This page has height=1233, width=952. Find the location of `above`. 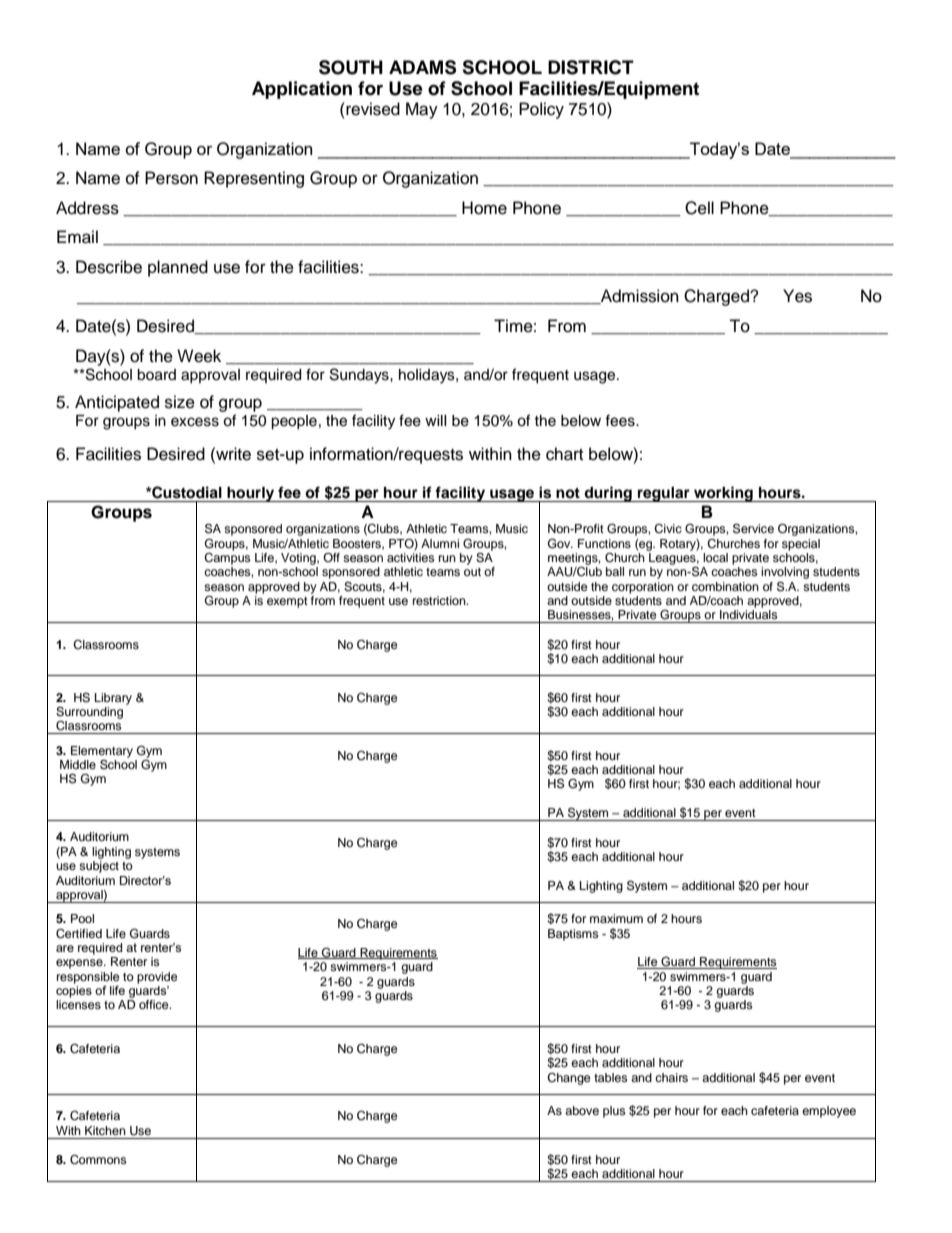

above is located at coordinates (582, 1110).
